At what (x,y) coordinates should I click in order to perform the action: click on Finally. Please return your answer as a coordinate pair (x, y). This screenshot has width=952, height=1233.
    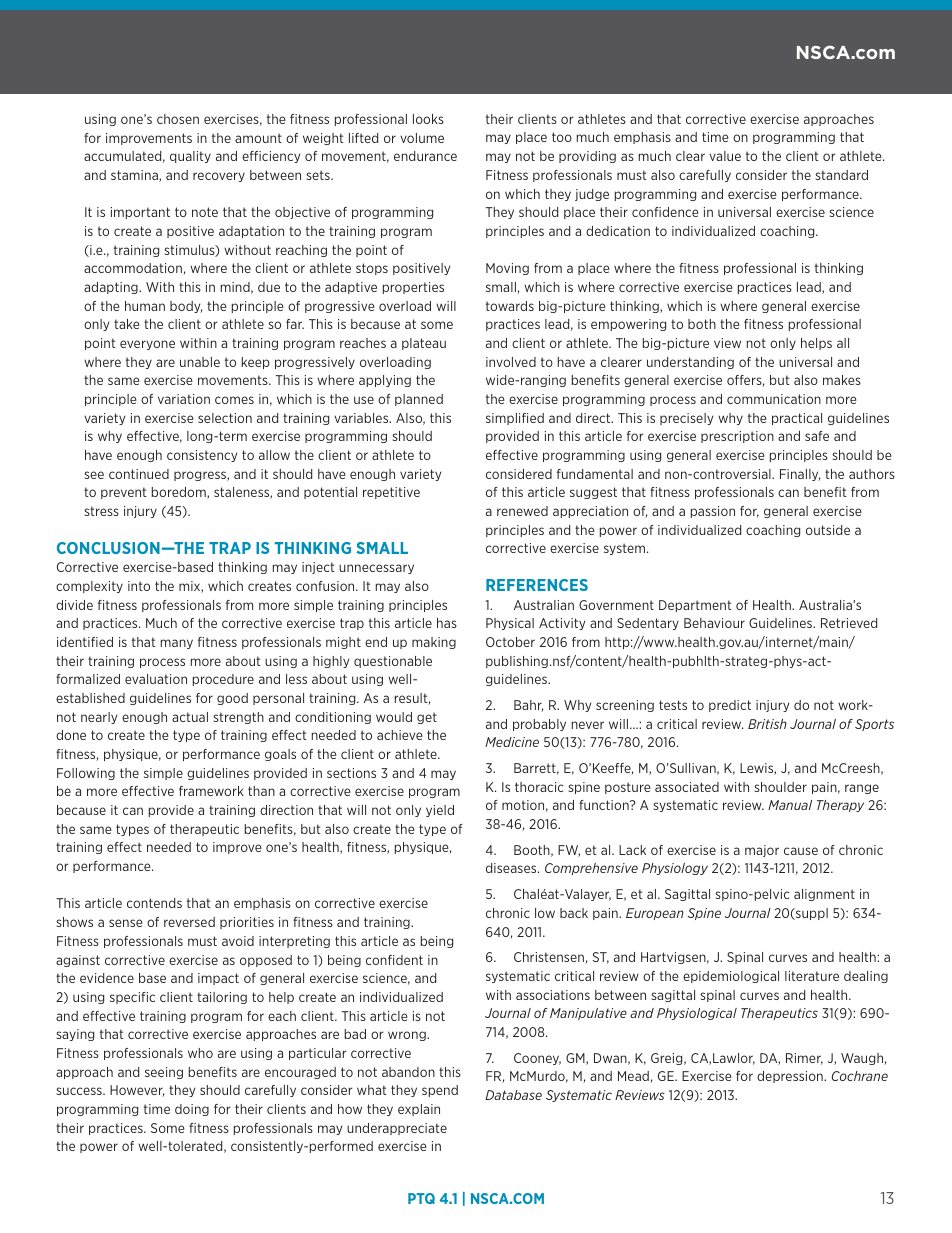
    Looking at the image, I should click on (800, 475).
